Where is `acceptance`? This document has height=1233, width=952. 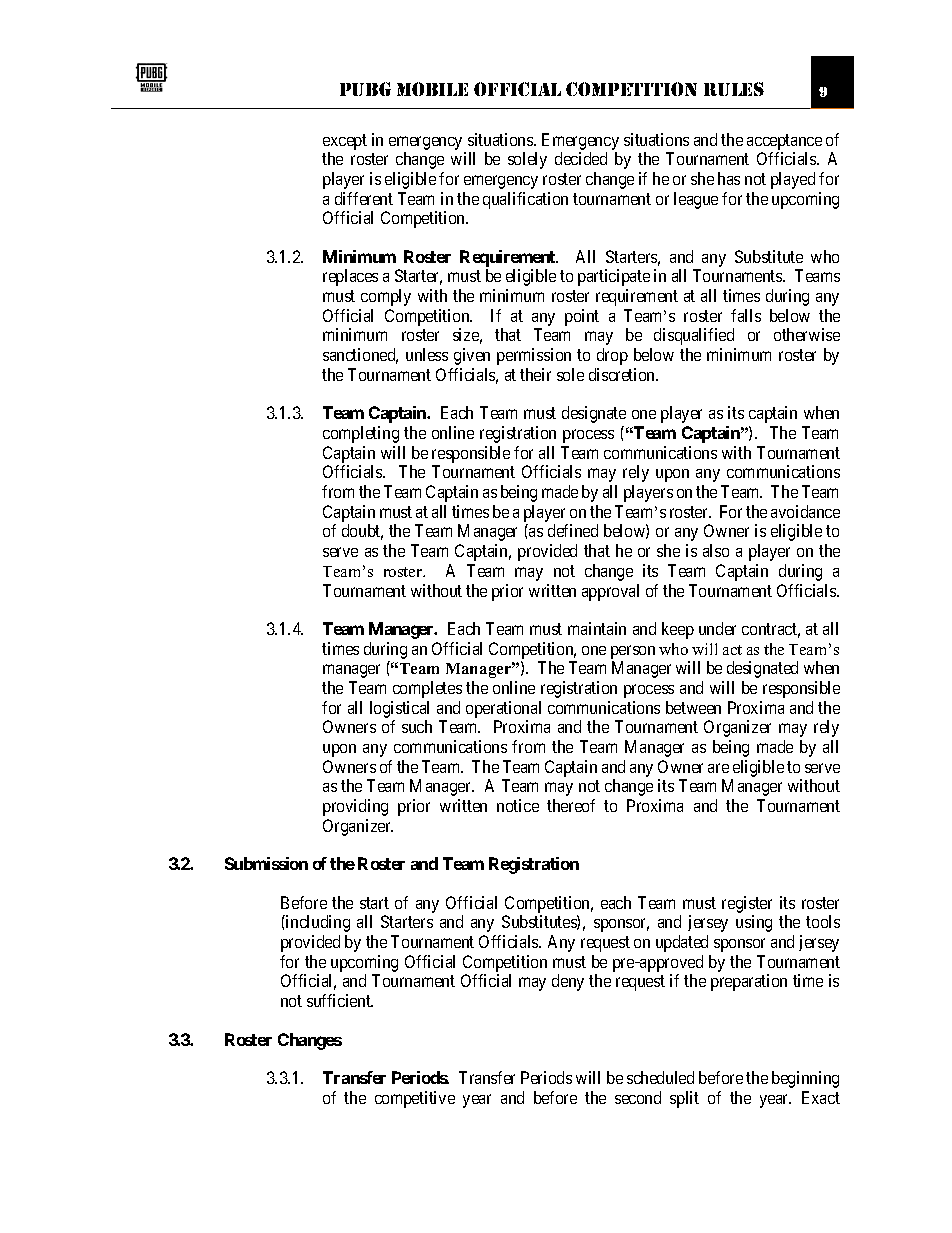 acceptance is located at coordinates (784, 142).
